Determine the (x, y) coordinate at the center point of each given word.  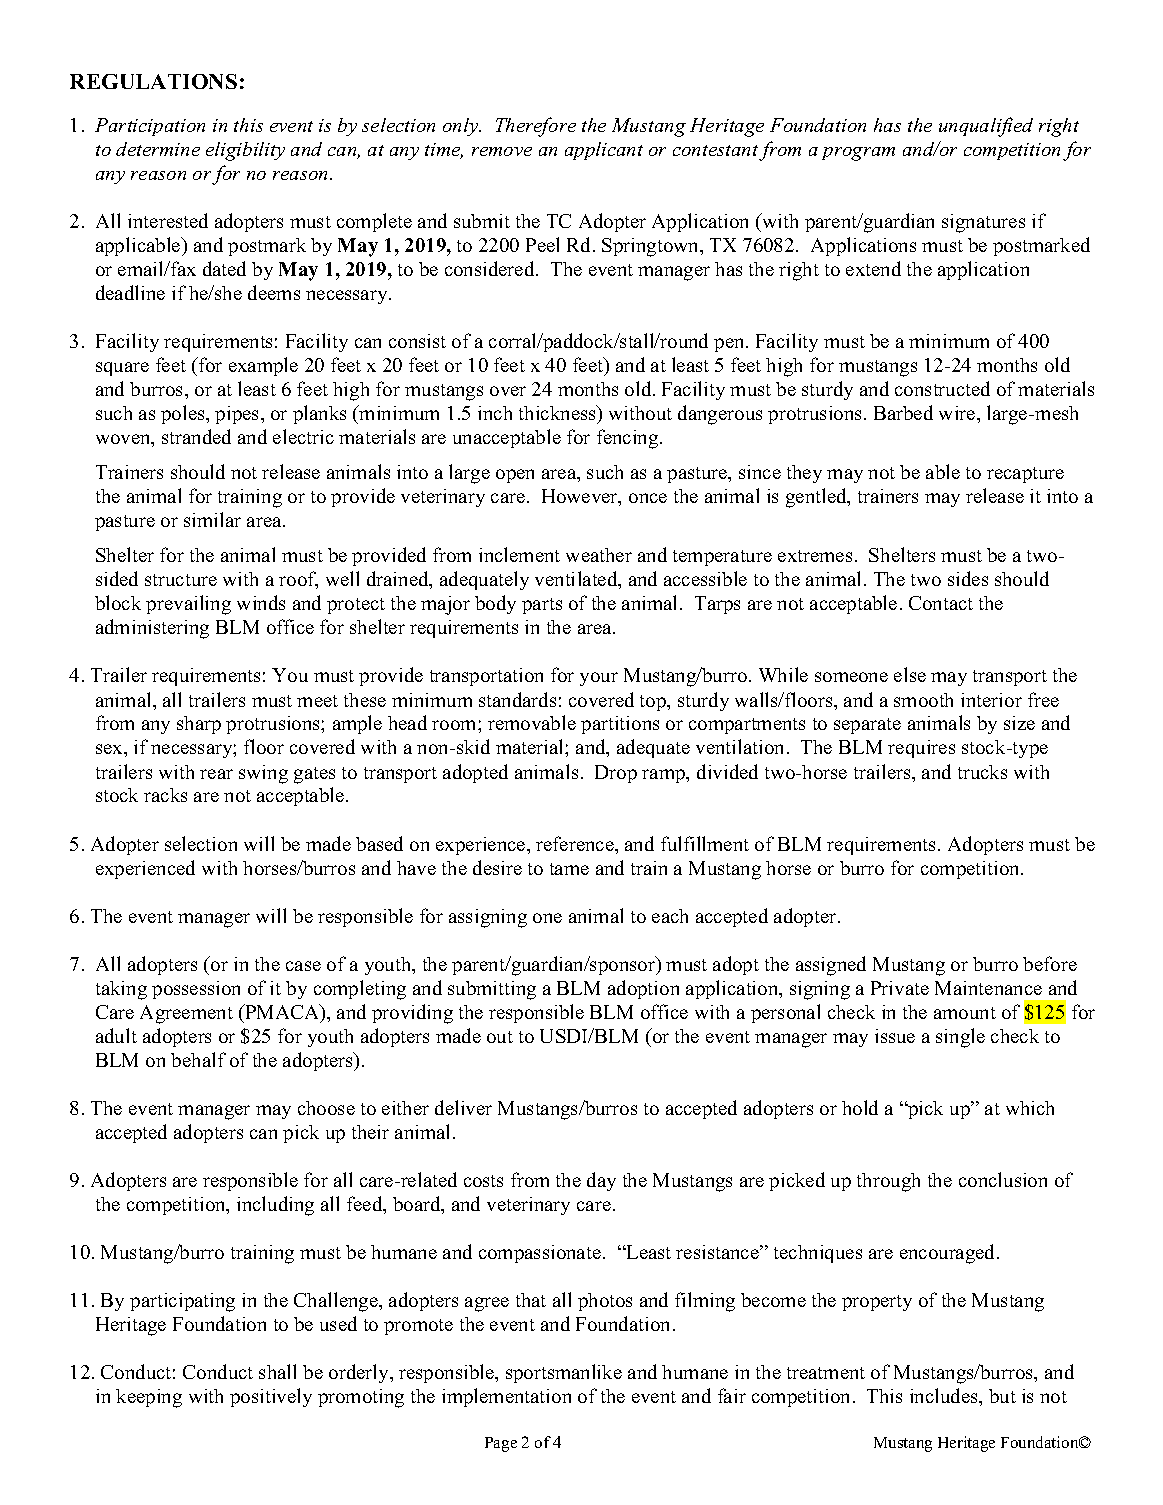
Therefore (536, 127)
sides (968, 578)
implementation (506, 1397)
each (670, 916)
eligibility (245, 151)
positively (271, 1397)
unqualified (986, 127)
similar (212, 519)
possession (196, 990)
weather (599, 555)
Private (900, 988)
